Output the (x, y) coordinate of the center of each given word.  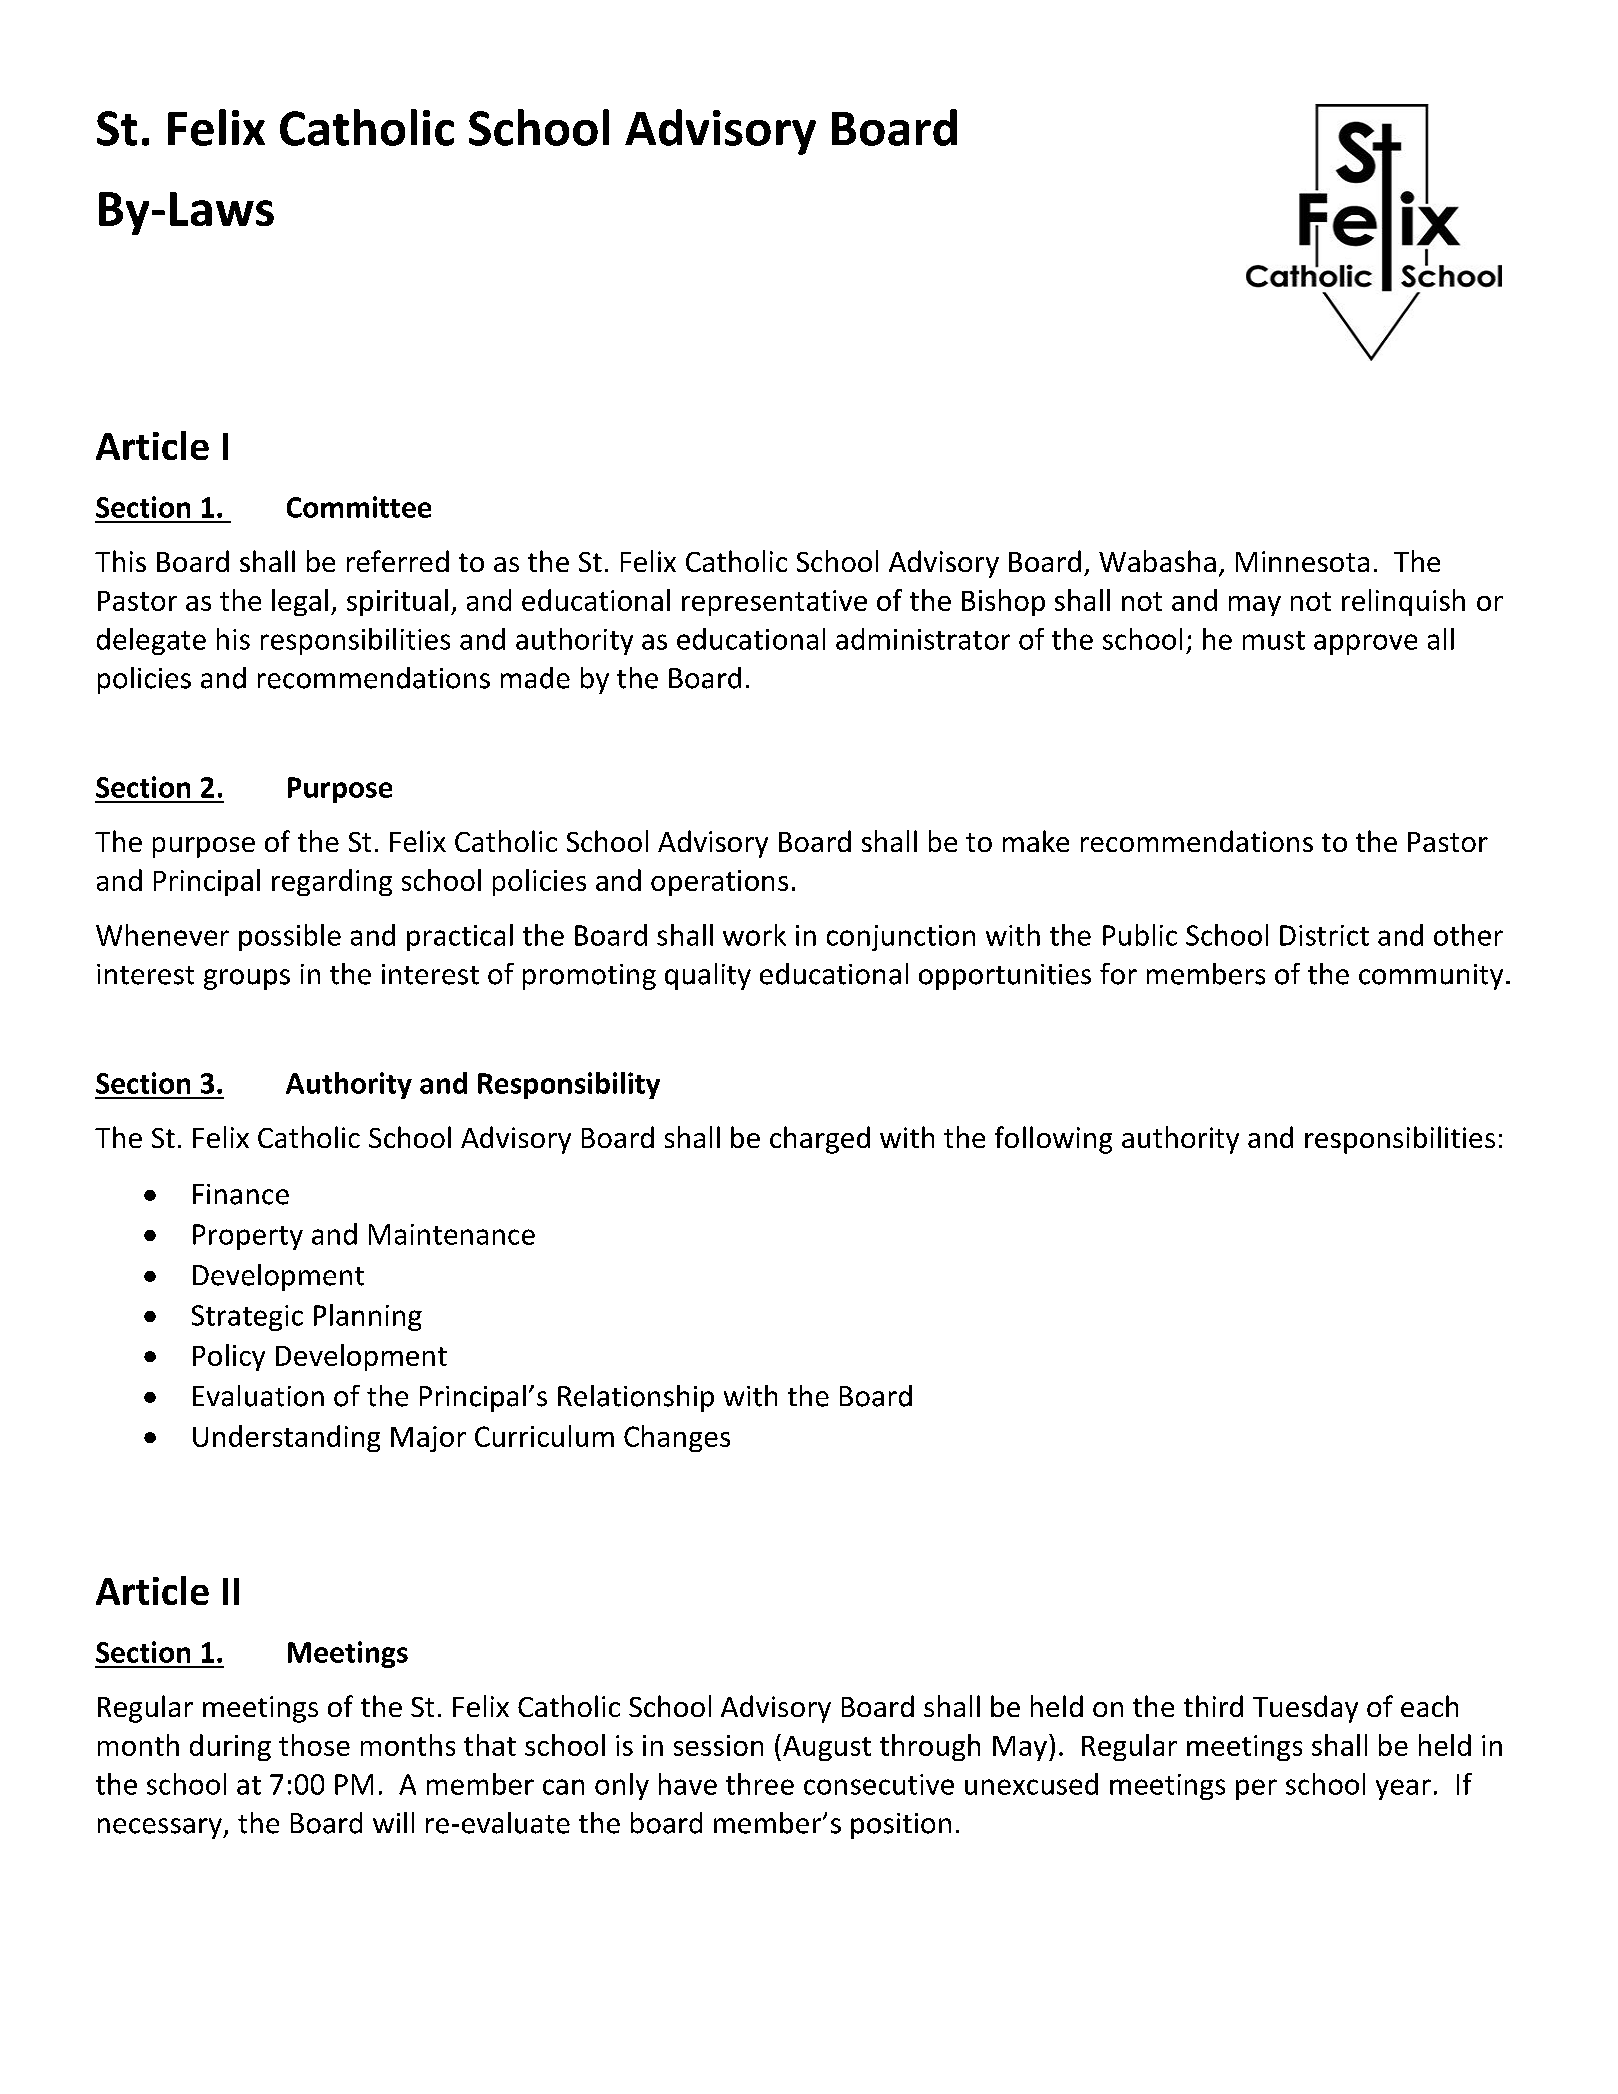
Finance (241, 1194)
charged (820, 1140)
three (760, 1784)
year (1403, 1789)
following (1053, 1140)
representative (774, 603)
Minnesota (1302, 561)
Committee (359, 507)
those (314, 1745)
